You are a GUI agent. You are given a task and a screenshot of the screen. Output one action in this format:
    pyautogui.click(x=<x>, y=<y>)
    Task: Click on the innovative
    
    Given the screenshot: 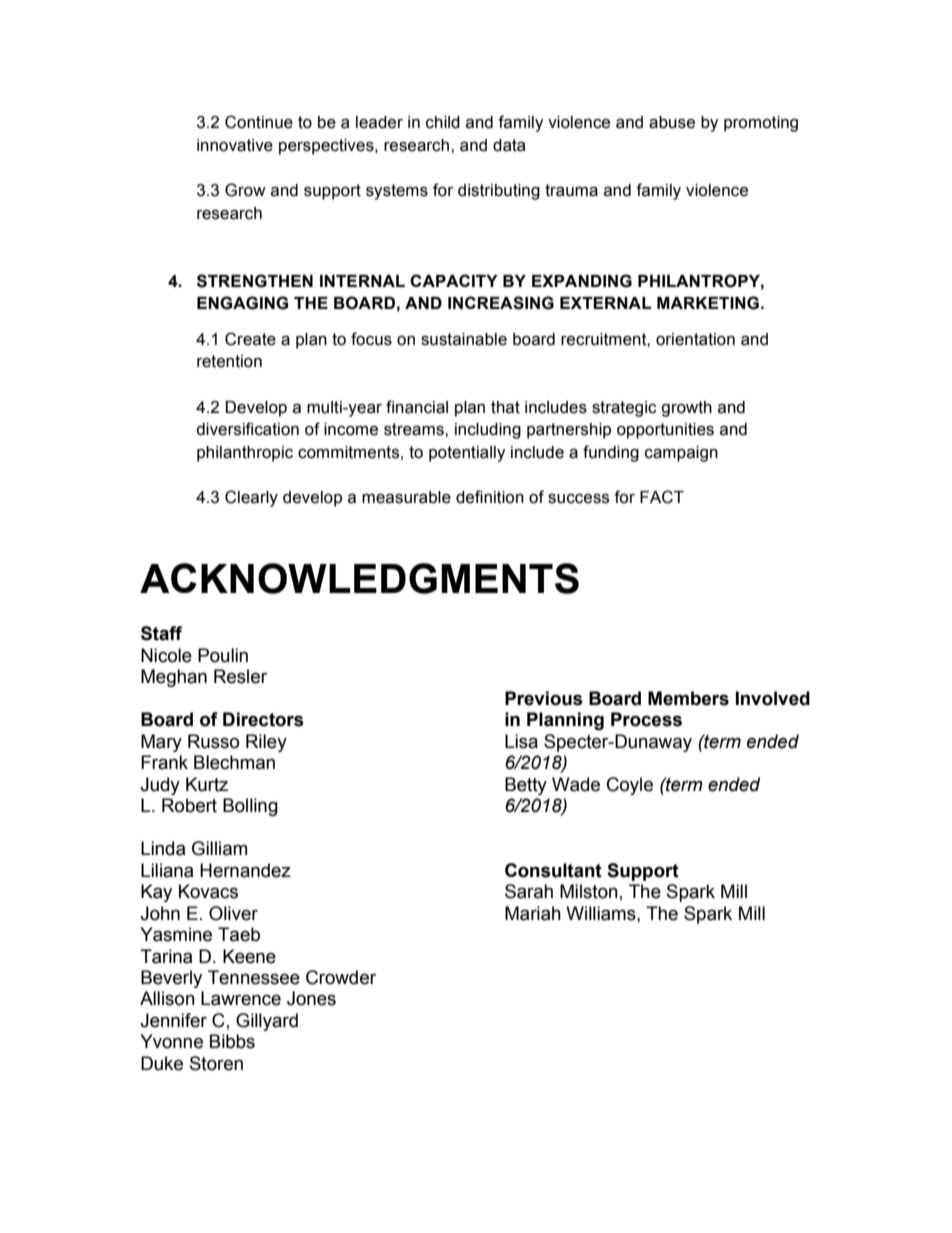 What is the action you would take?
    pyautogui.click(x=235, y=145)
